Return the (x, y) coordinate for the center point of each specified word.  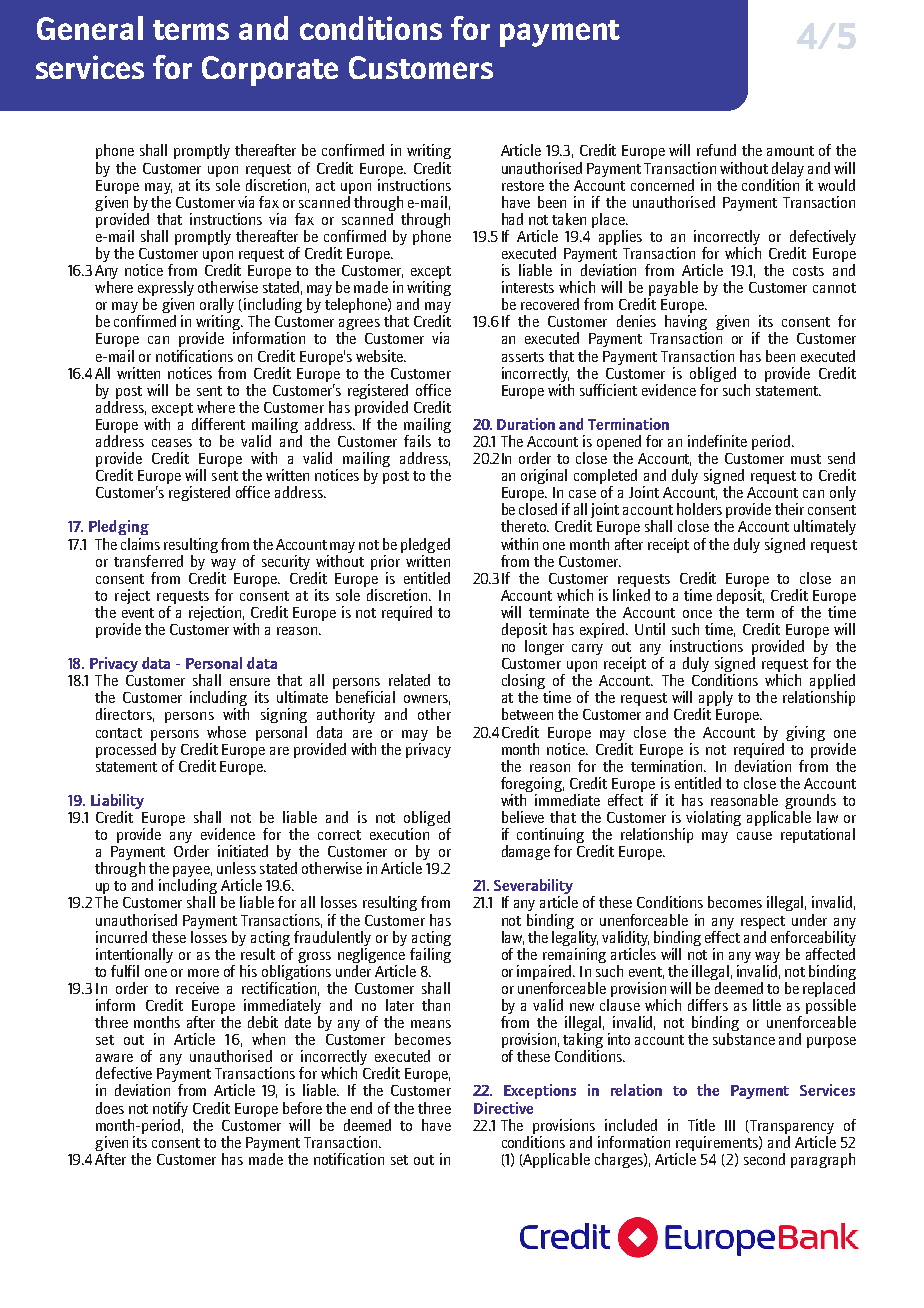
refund (716, 150)
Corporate (270, 71)
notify (170, 1109)
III (730, 1125)
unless (236, 868)
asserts (523, 357)
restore (523, 186)
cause (754, 836)
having (686, 324)
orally (217, 307)
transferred (148, 561)
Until (650, 629)
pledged (425, 545)
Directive (503, 1108)
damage (526, 852)
